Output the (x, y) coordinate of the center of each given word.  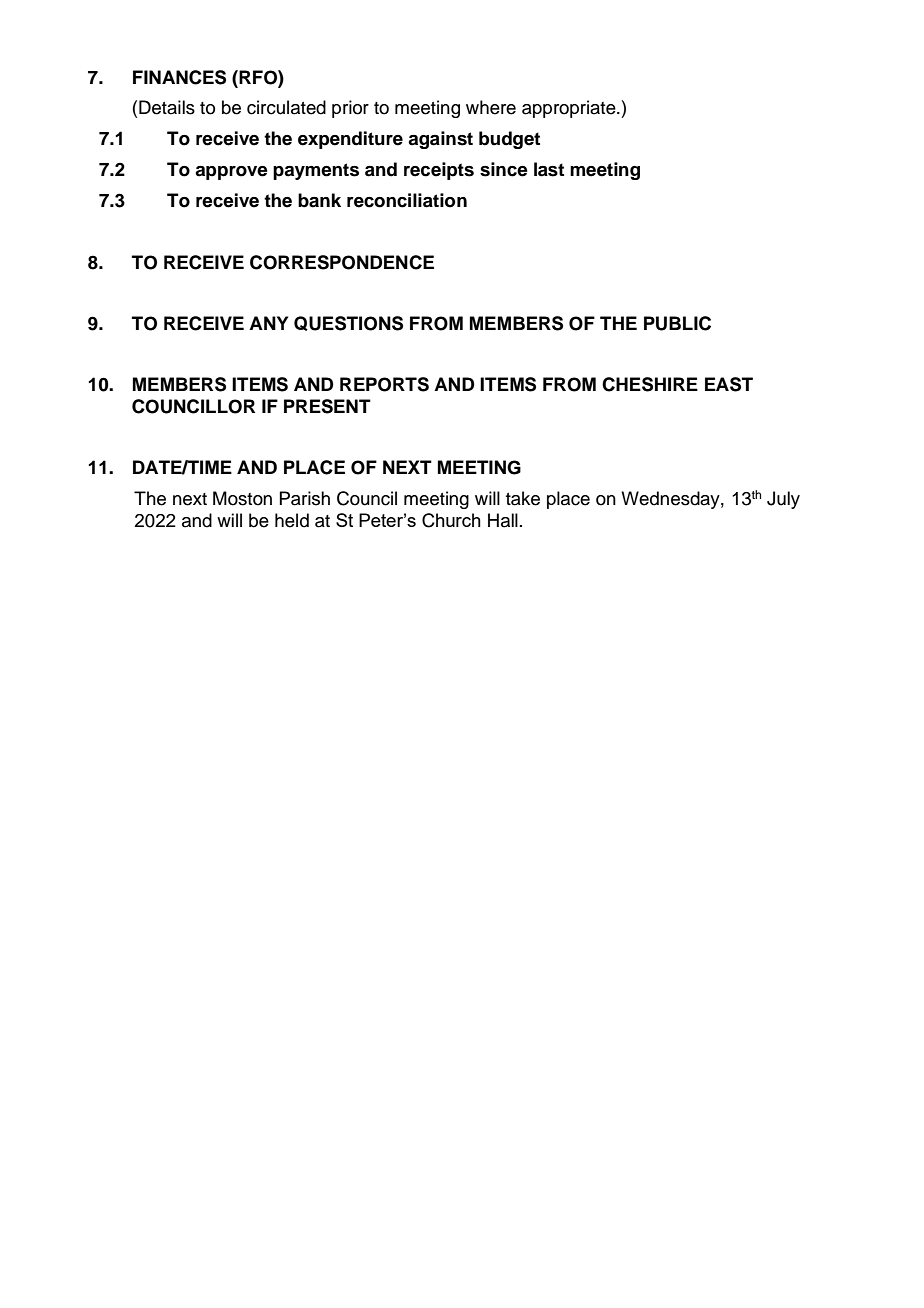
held (292, 520)
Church (451, 520)
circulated (286, 107)
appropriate (570, 109)
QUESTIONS (348, 323)
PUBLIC (677, 323)
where (491, 107)
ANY (268, 323)
